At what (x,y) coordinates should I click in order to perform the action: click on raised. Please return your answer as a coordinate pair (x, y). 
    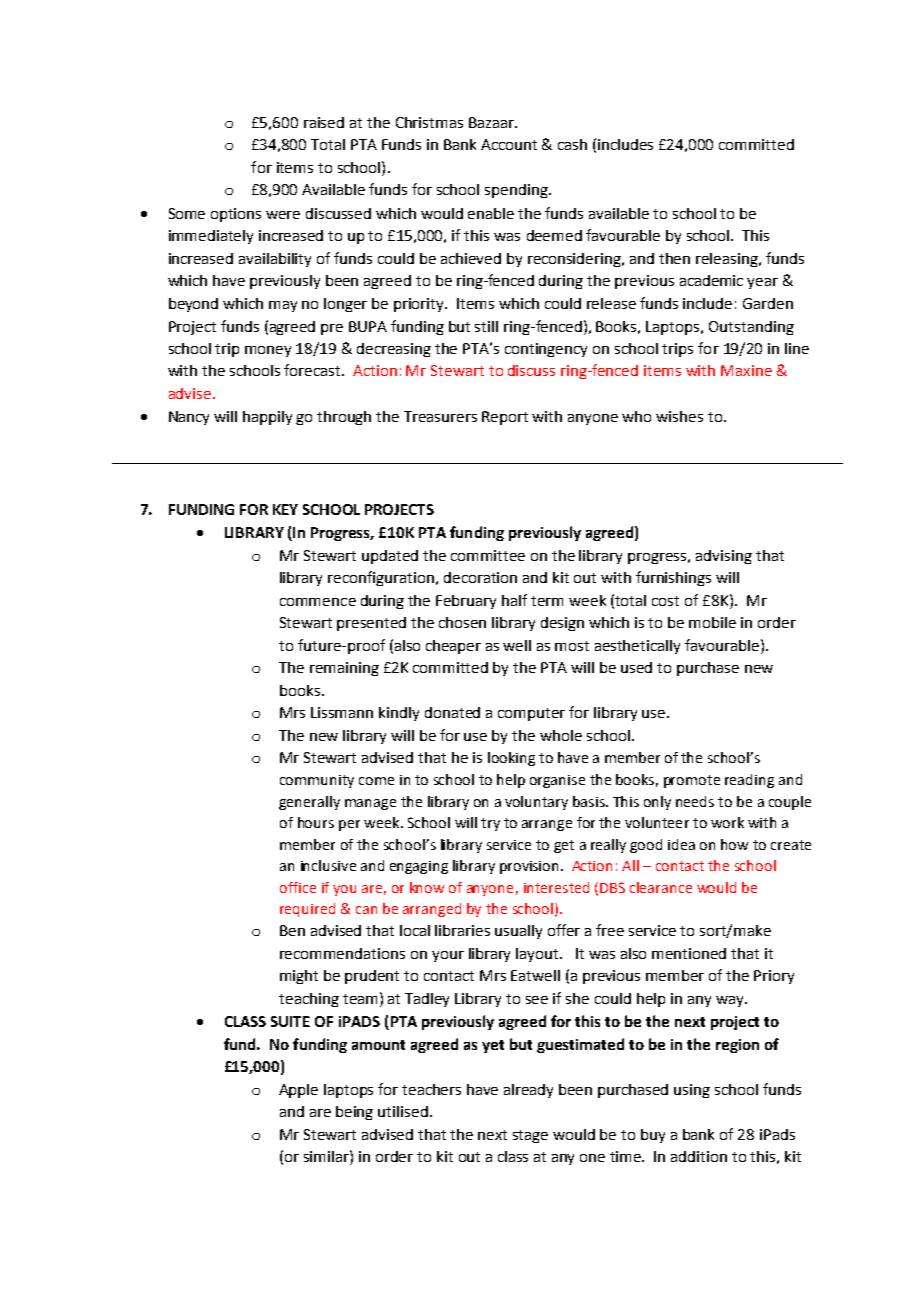
    Looking at the image, I should click on (324, 122).
